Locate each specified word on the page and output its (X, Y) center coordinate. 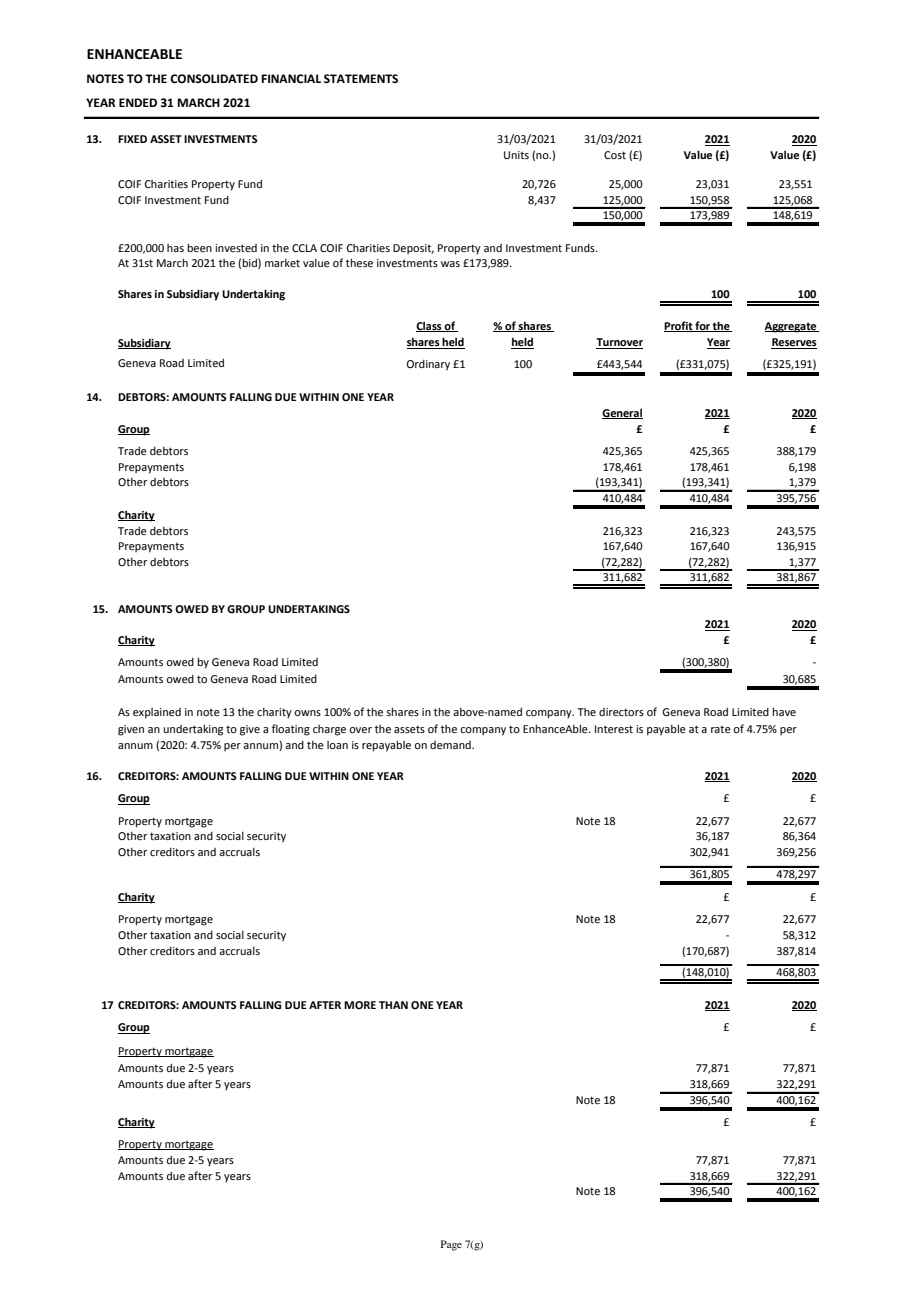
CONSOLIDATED (214, 79)
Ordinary (428, 365)
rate (721, 729)
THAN (393, 1005)
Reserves (794, 343)
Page (451, 1245)
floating (291, 730)
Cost (615, 155)
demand (451, 745)
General (622, 413)
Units (516, 155)
